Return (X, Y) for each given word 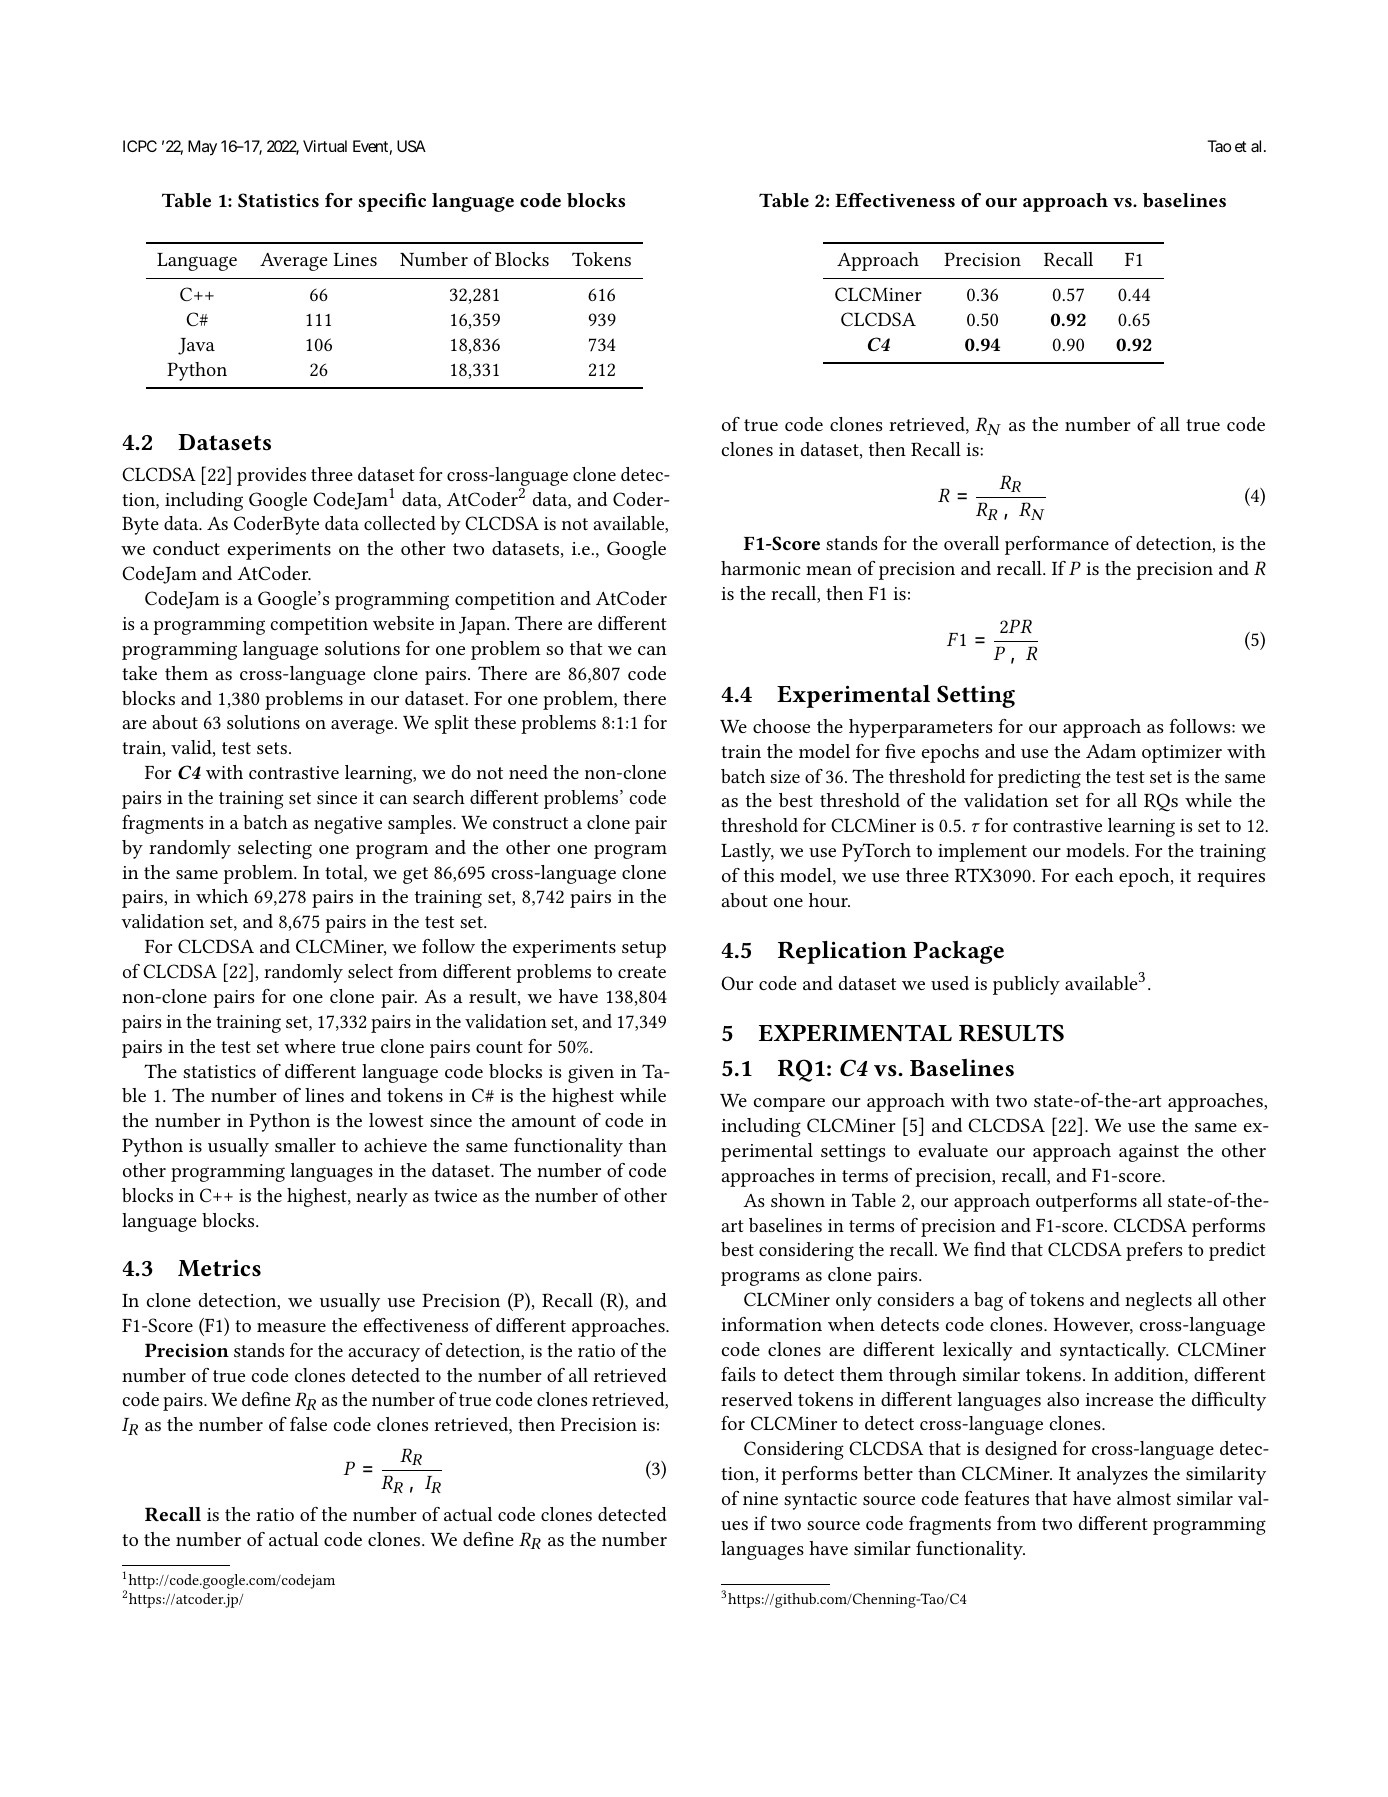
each (1094, 875)
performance (1057, 545)
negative (348, 825)
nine (760, 1498)
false (308, 1424)
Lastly (747, 852)
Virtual (325, 146)
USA (411, 146)
